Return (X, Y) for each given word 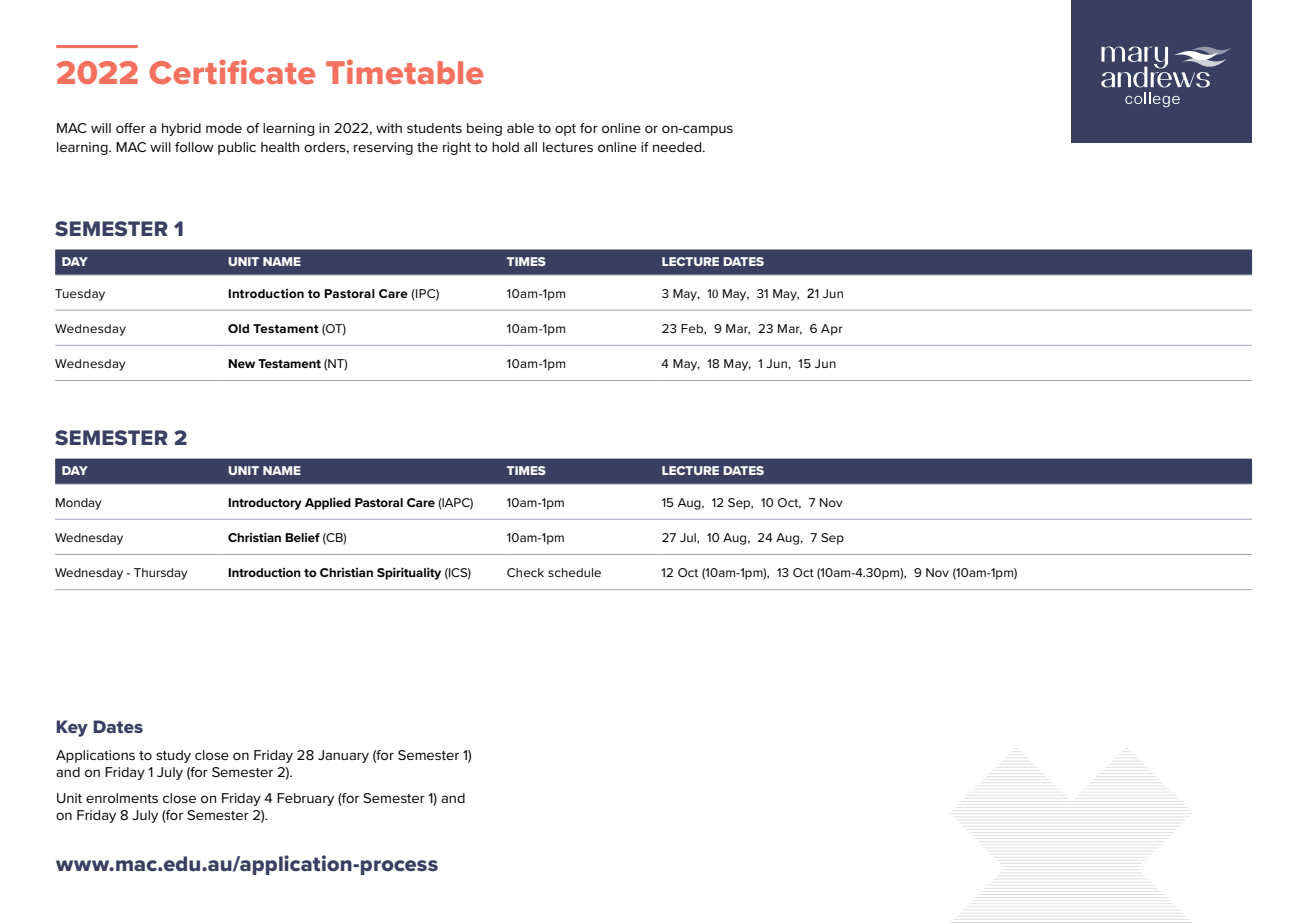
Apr (832, 330)
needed (678, 147)
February (305, 799)
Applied (328, 503)
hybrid (181, 129)
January (343, 756)
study (173, 756)
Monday (79, 504)
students (434, 128)
